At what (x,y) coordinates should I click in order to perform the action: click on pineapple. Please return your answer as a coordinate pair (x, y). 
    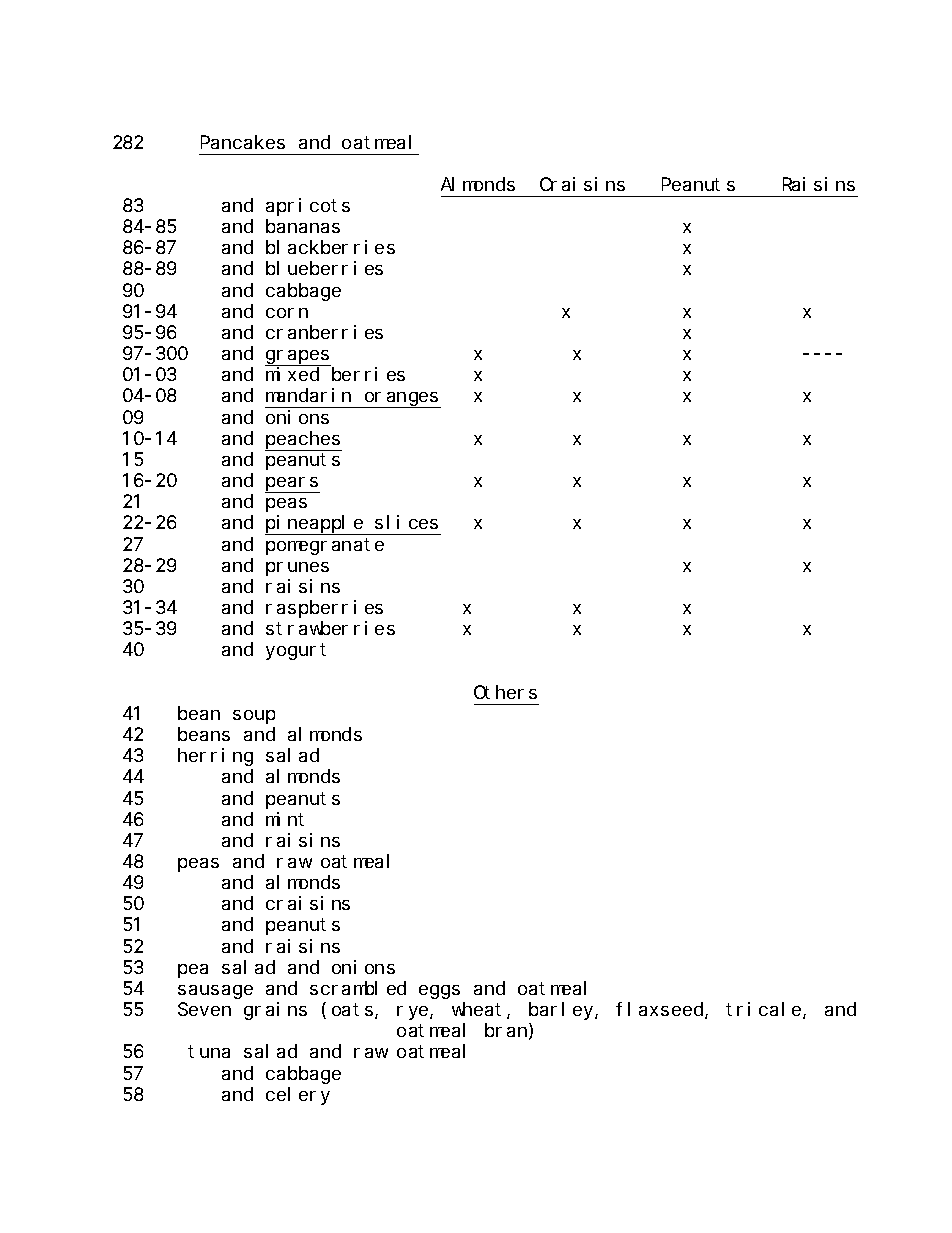
    Looking at the image, I should click on (315, 525).
